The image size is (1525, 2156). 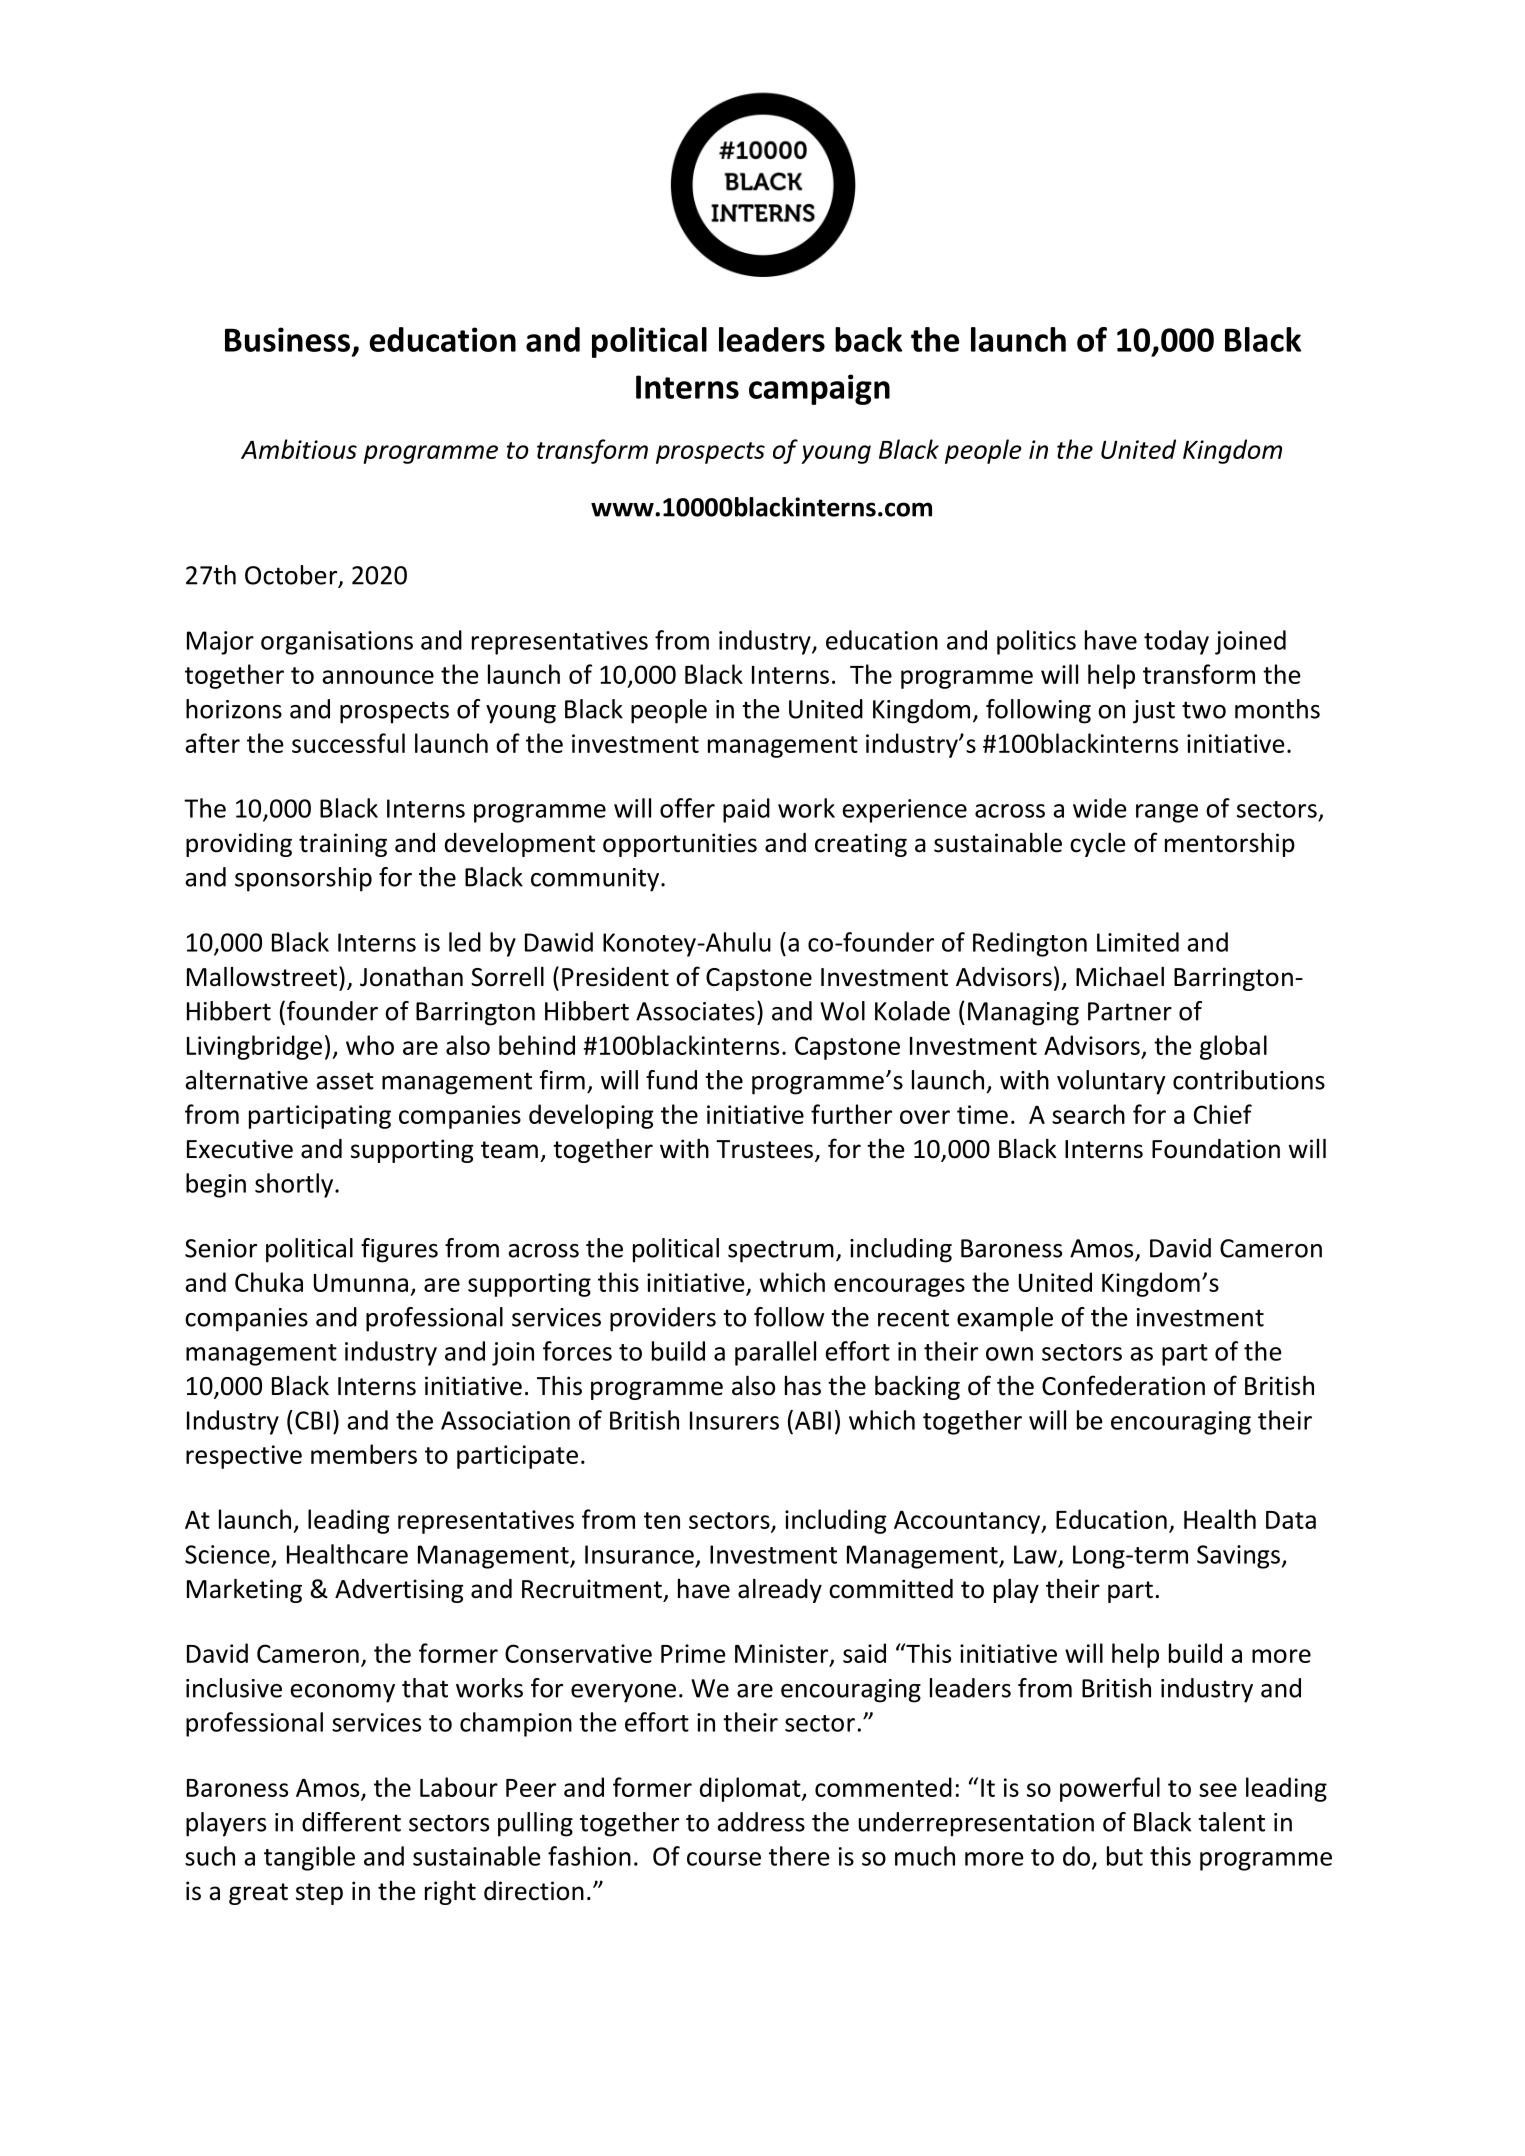 What do you see at coordinates (680, 845) in the screenshot?
I see `opportunities` at bounding box center [680, 845].
